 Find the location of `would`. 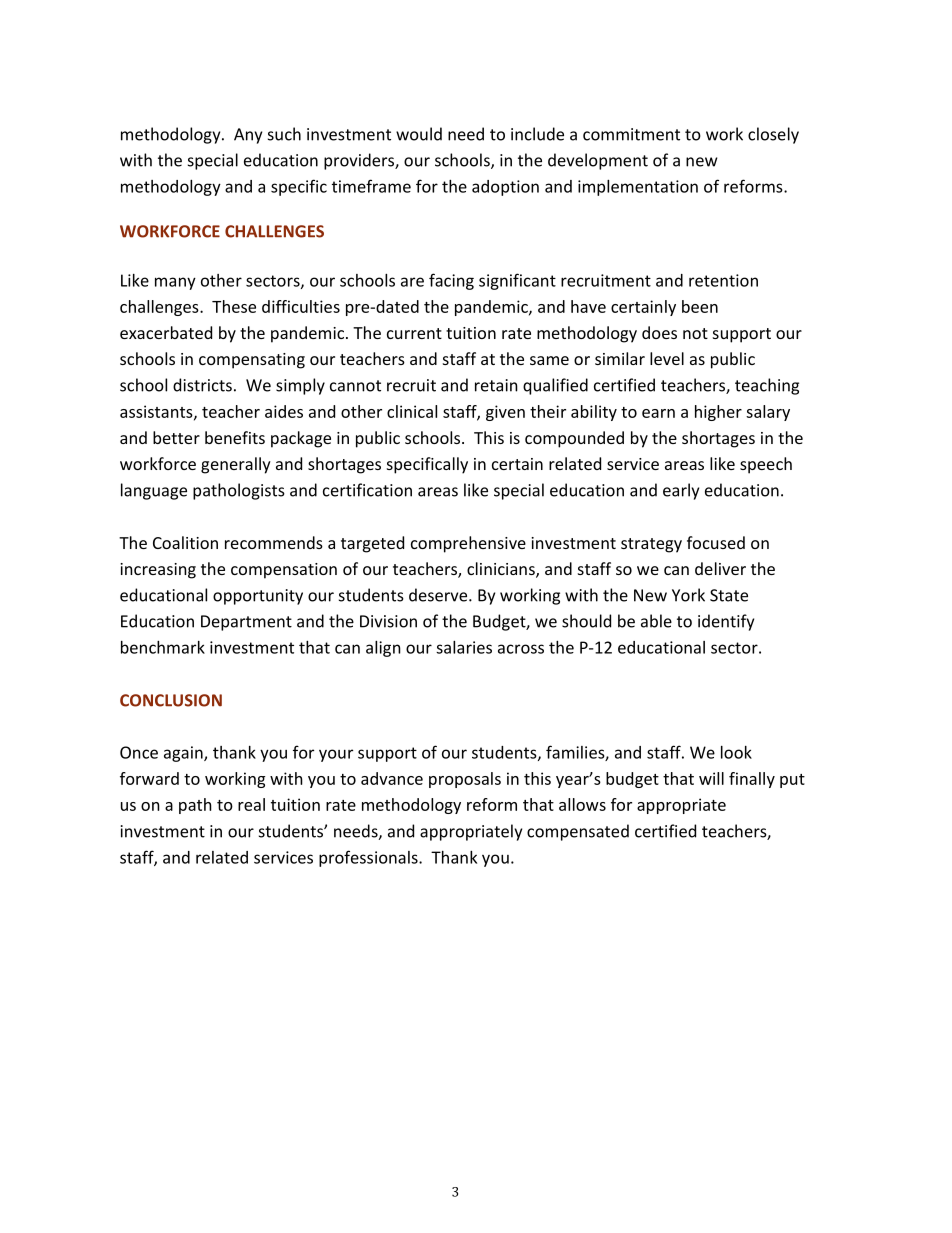

would is located at coordinates (419, 134).
